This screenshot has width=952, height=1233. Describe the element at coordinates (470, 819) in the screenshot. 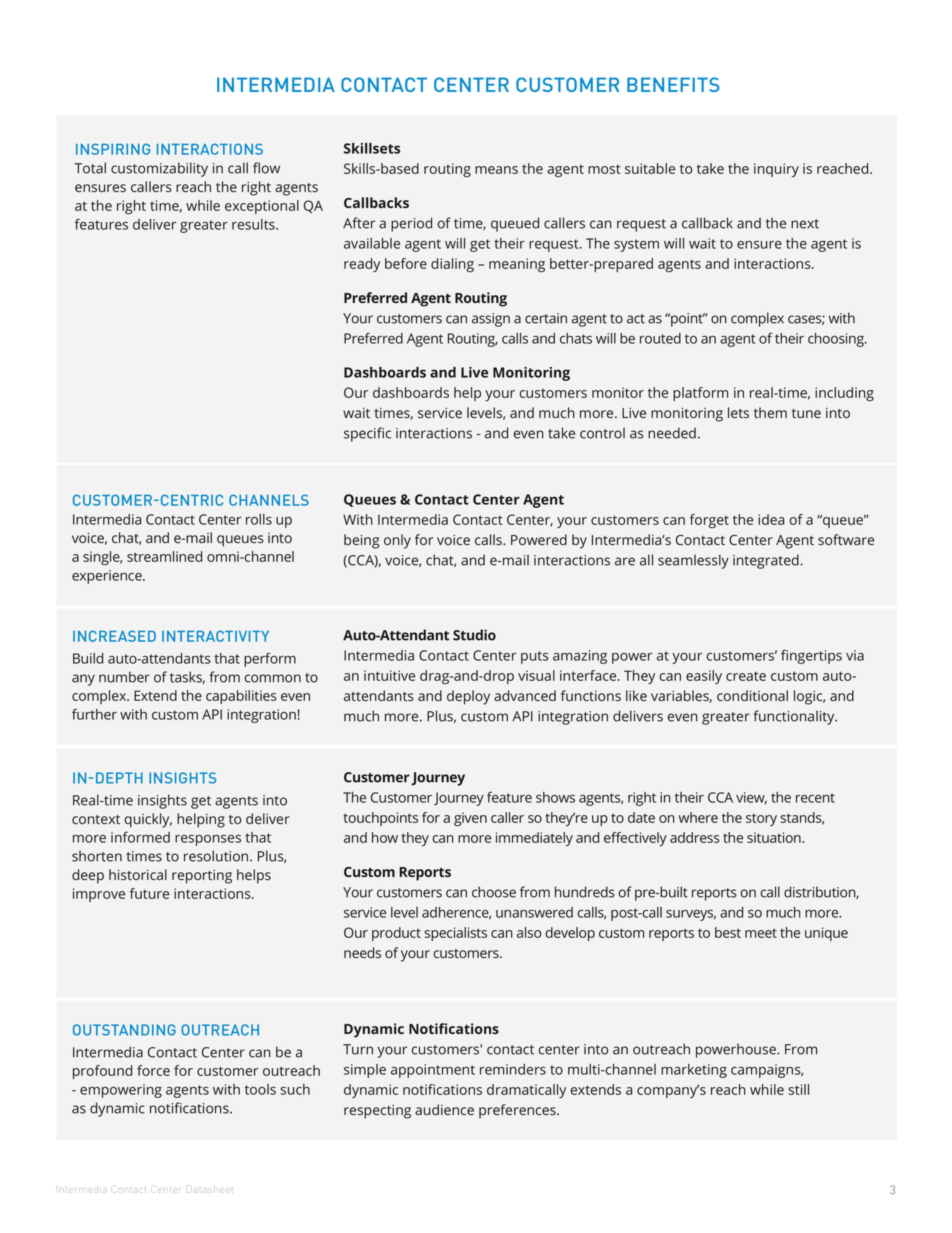

I see `given` at that location.
